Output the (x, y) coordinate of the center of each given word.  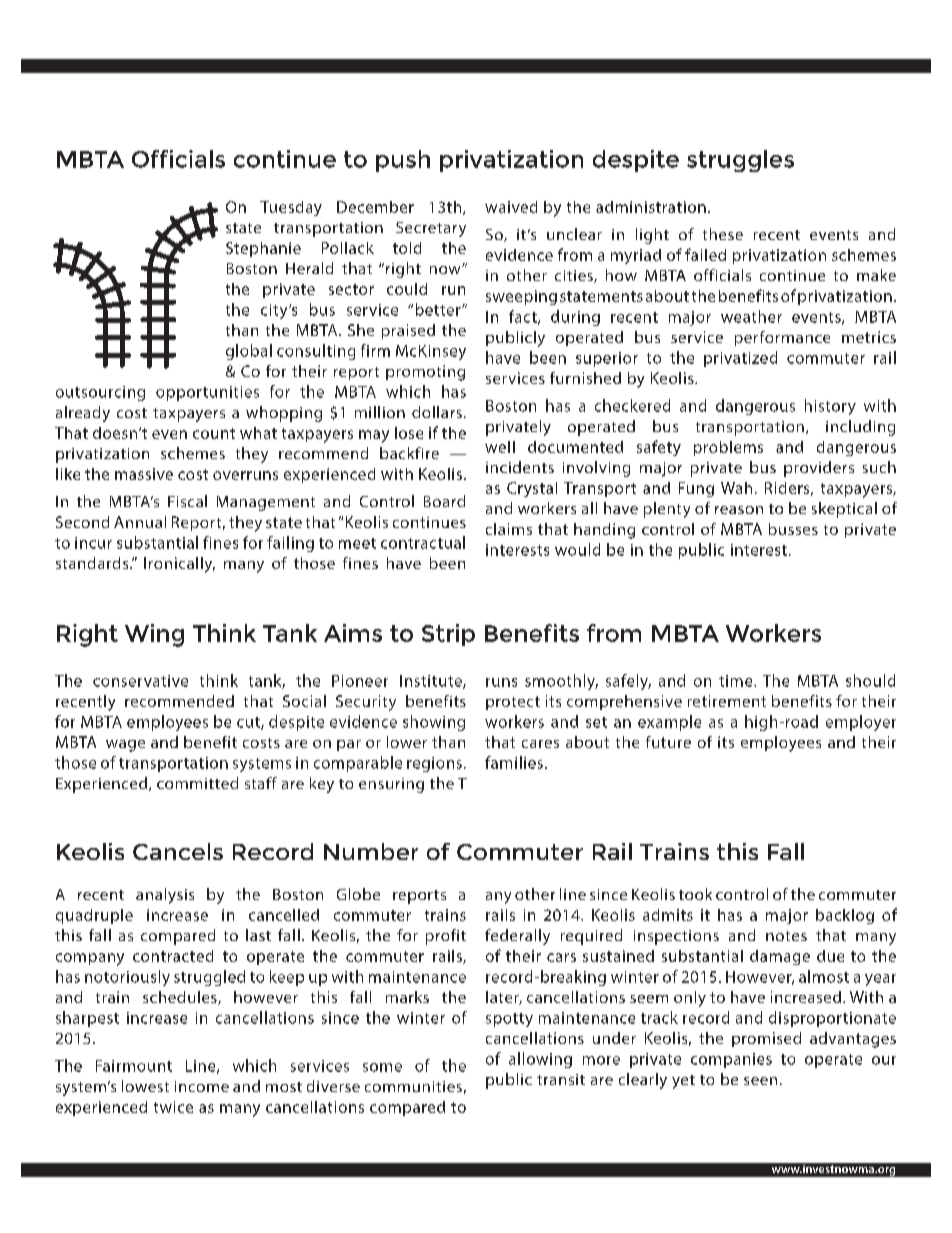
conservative (140, 681)
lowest (145, 1086)
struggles (740, 161)
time (737, 681)
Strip (448, 635)
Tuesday (291, 208)
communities (413, 1086)
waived (511, 207)
